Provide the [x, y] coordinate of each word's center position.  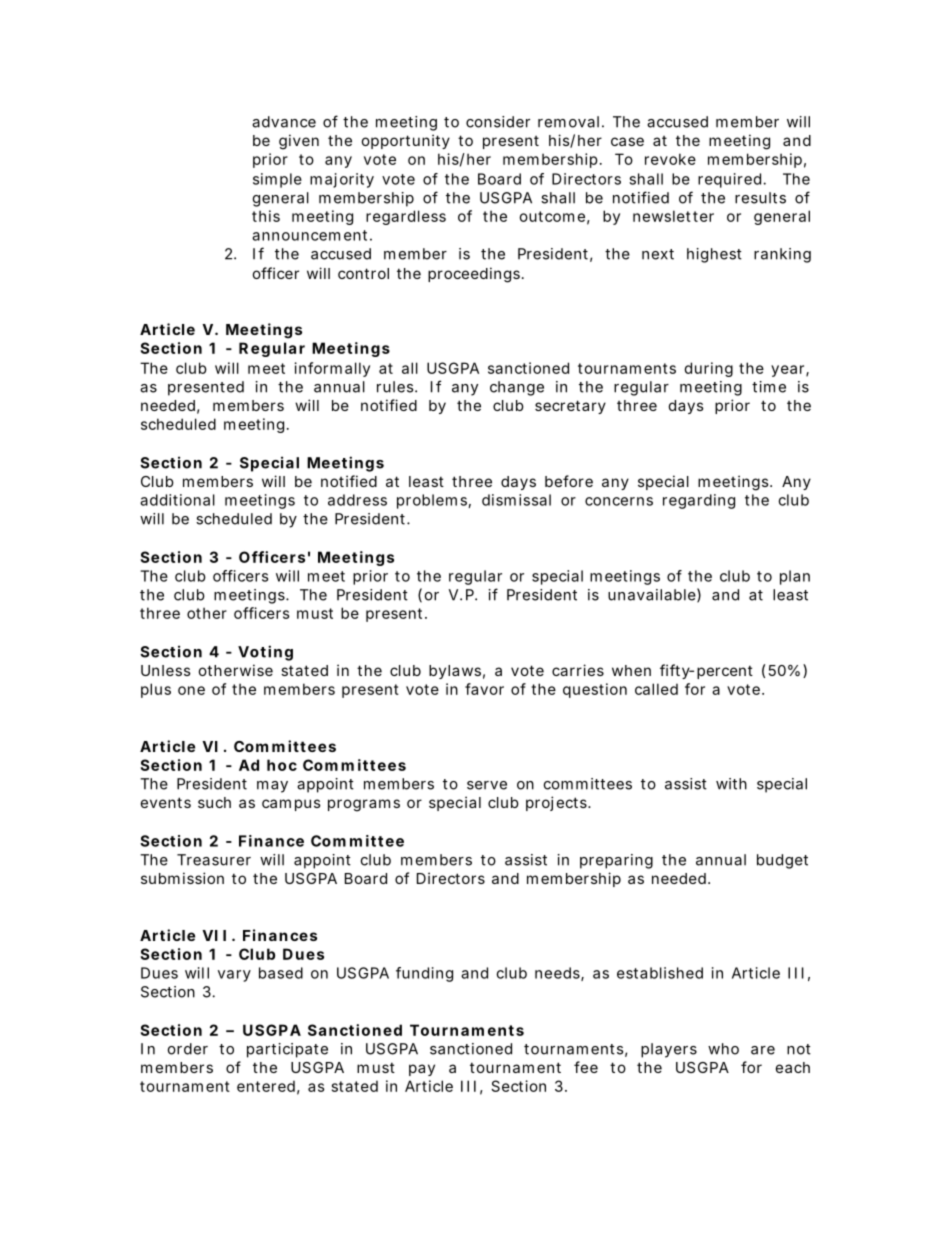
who [723, 1049]
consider [498, 122]
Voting [265, 653]
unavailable [652, 595]
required [729, 180]
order [188, 1049]
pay [422, 1070]
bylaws [455, 672]
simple [277, 180]
